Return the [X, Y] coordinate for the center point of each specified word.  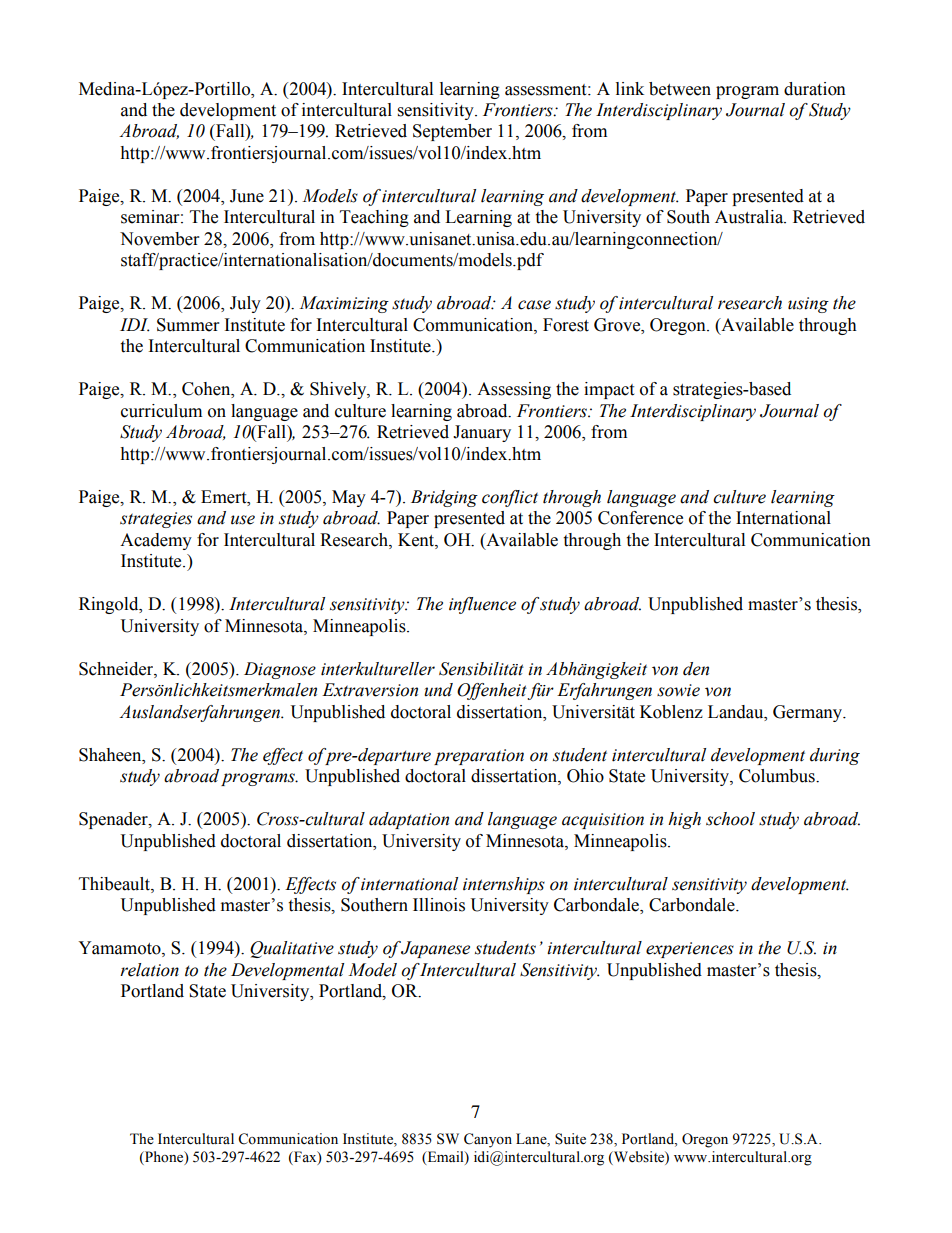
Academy [156, 541]
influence [482, 605]
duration [815, 89]
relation [149, 970]
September [452, 132]
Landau [737, 712]
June [247, 196]
